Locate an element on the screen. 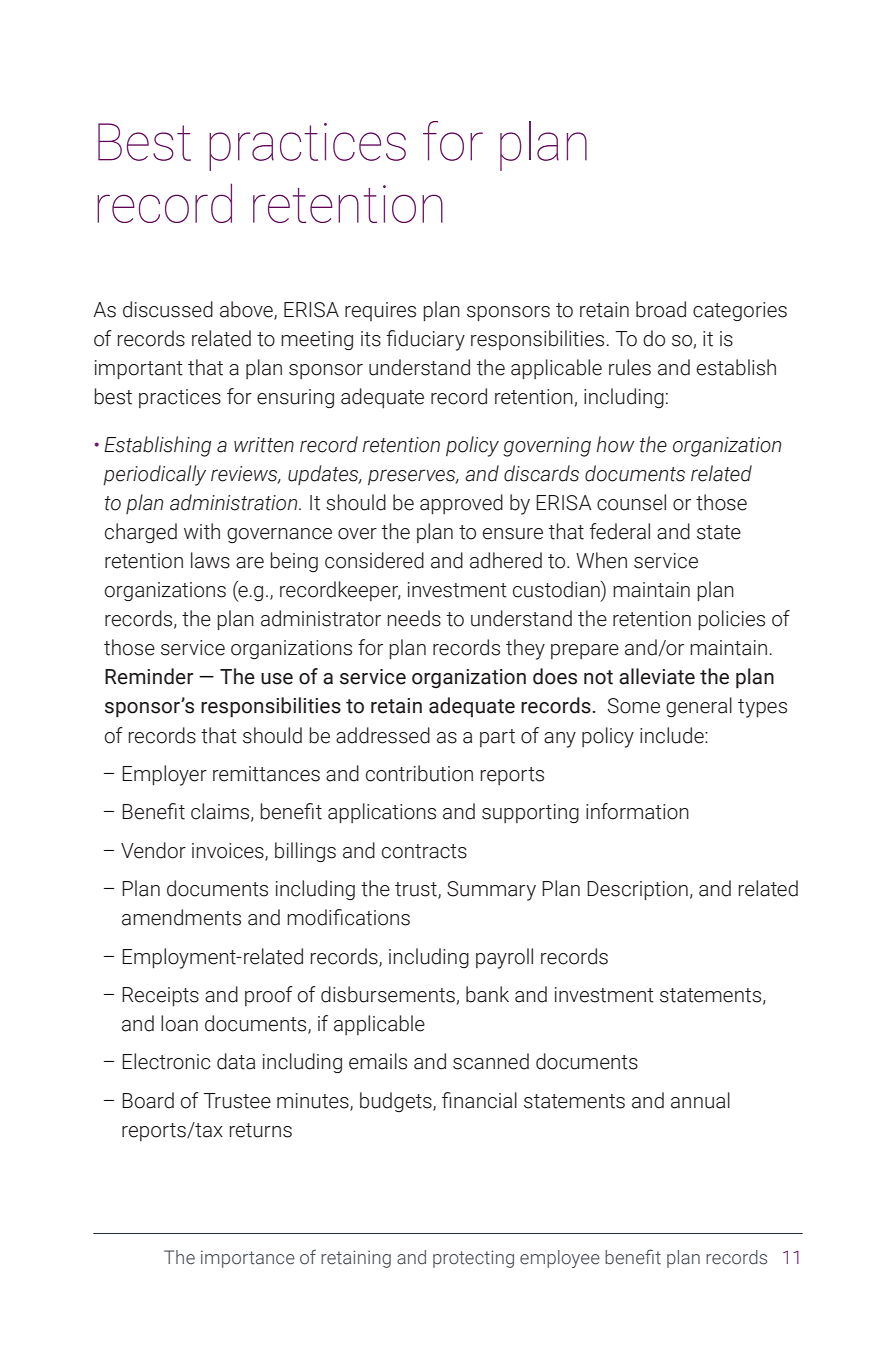 The height and width of the screenshot is (1345, 896). fiduciary is located at coordinates (425, 340).
